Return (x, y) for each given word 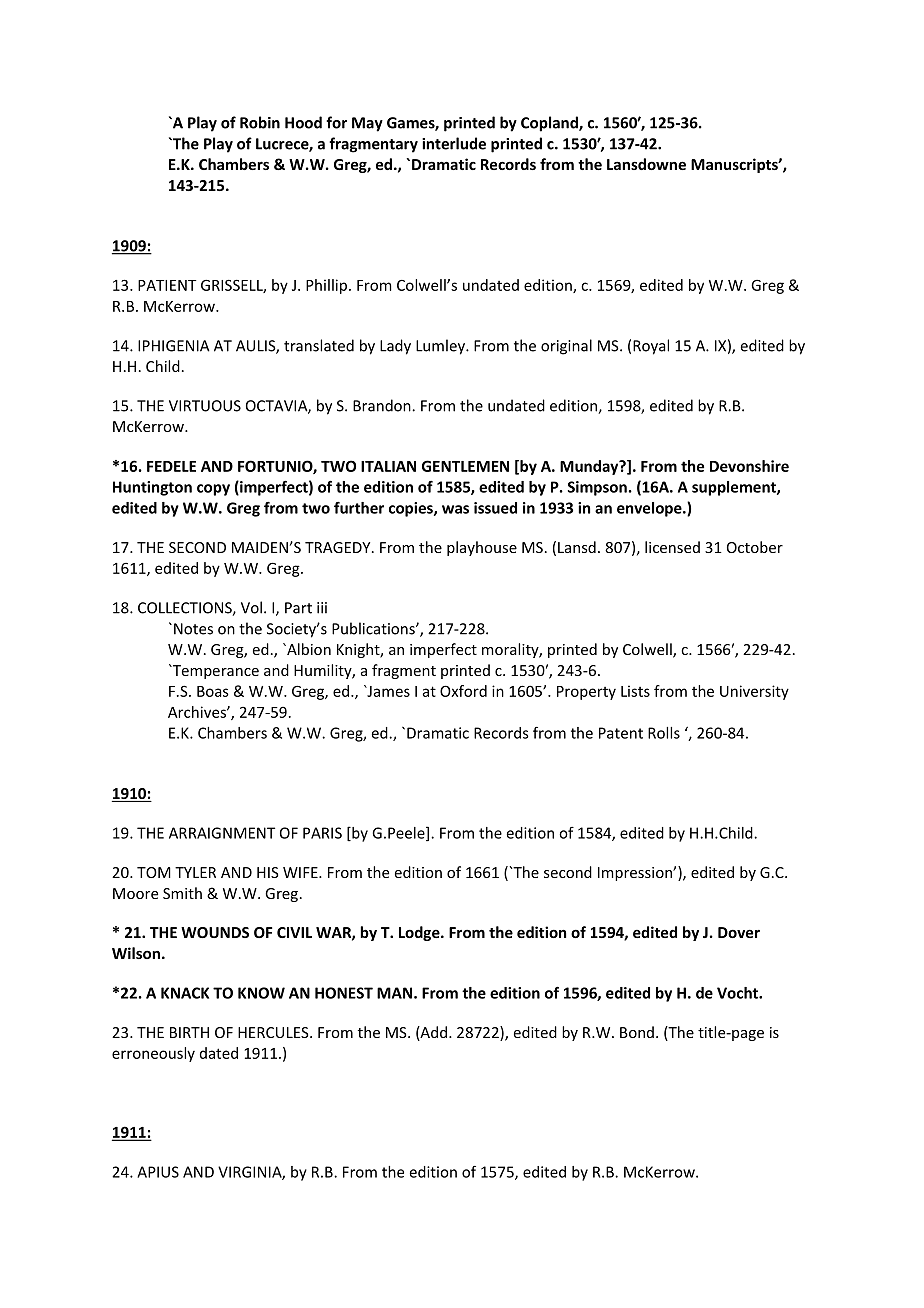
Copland (550, 124)
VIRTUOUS (205, 406)
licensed (672, 547)
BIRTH (189, 1032)
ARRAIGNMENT (222, 833)
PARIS (322, 833)
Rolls (664, 733)
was (455, 509)
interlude (454, 143)
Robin (260, 122)
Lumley (441, 347)
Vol (251, 607)
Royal (651, 347)
